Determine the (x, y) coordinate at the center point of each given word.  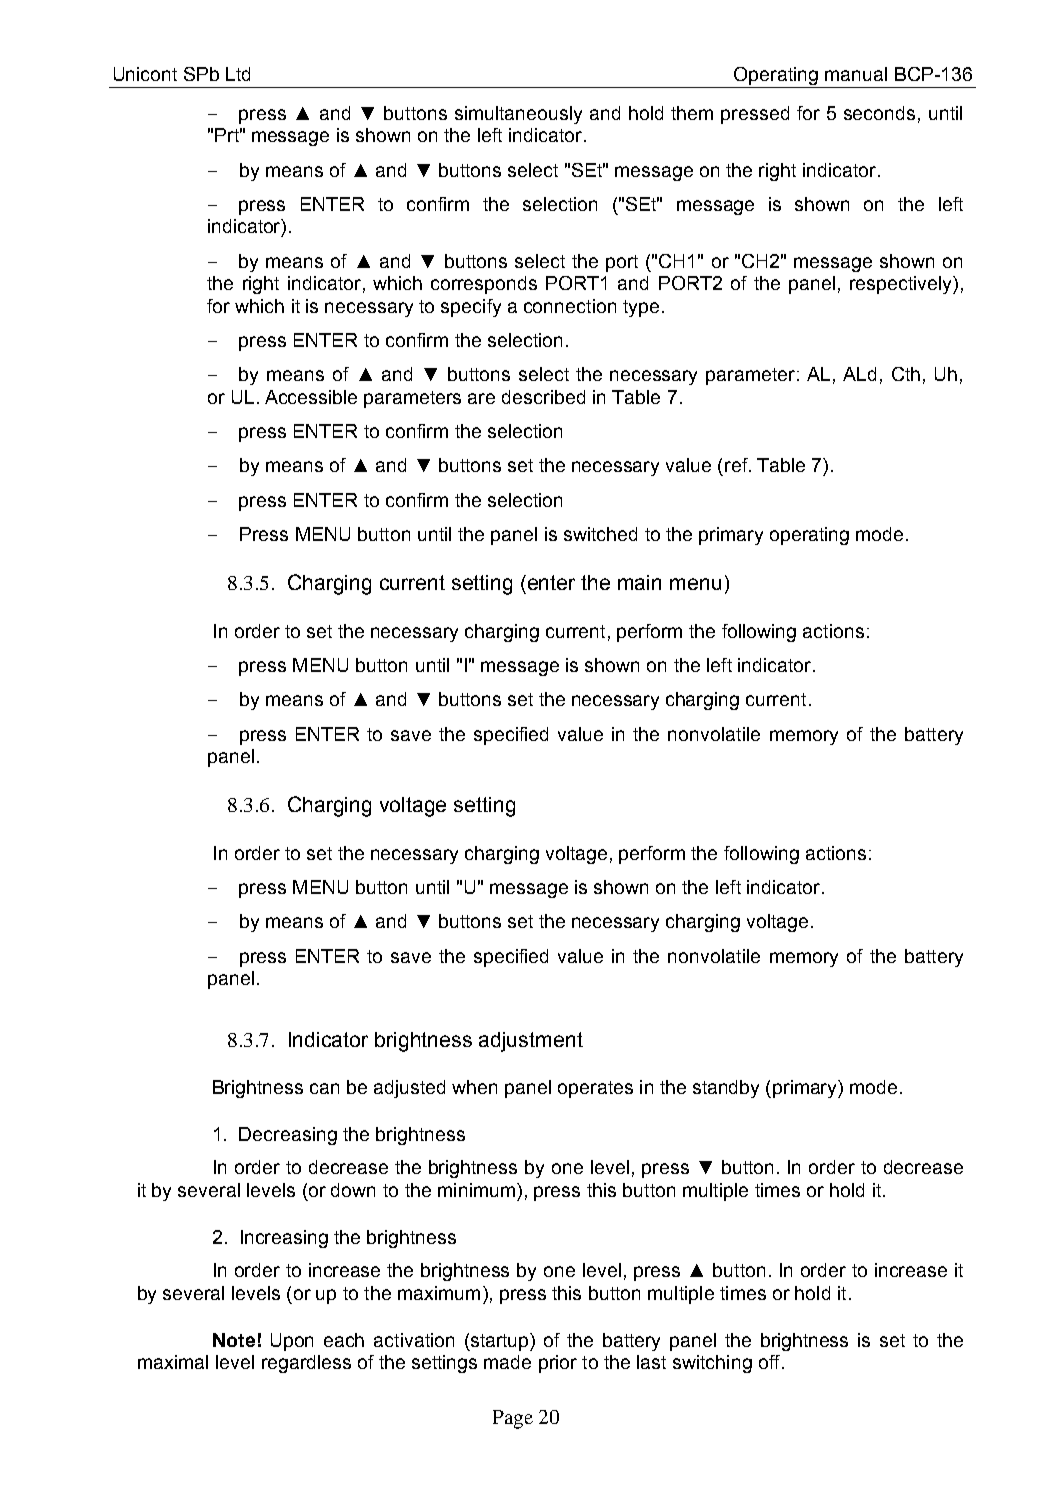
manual (856, 74)
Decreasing (288, 1136)
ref (737, 465)
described (543, 397)
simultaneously (518, 115)
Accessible (311, 397)
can (324, 1088)
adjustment (531, 1042)
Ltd (238, 74)
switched (600, 534)
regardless (306, 1364)
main (639, 582)
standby (726, 1089)
